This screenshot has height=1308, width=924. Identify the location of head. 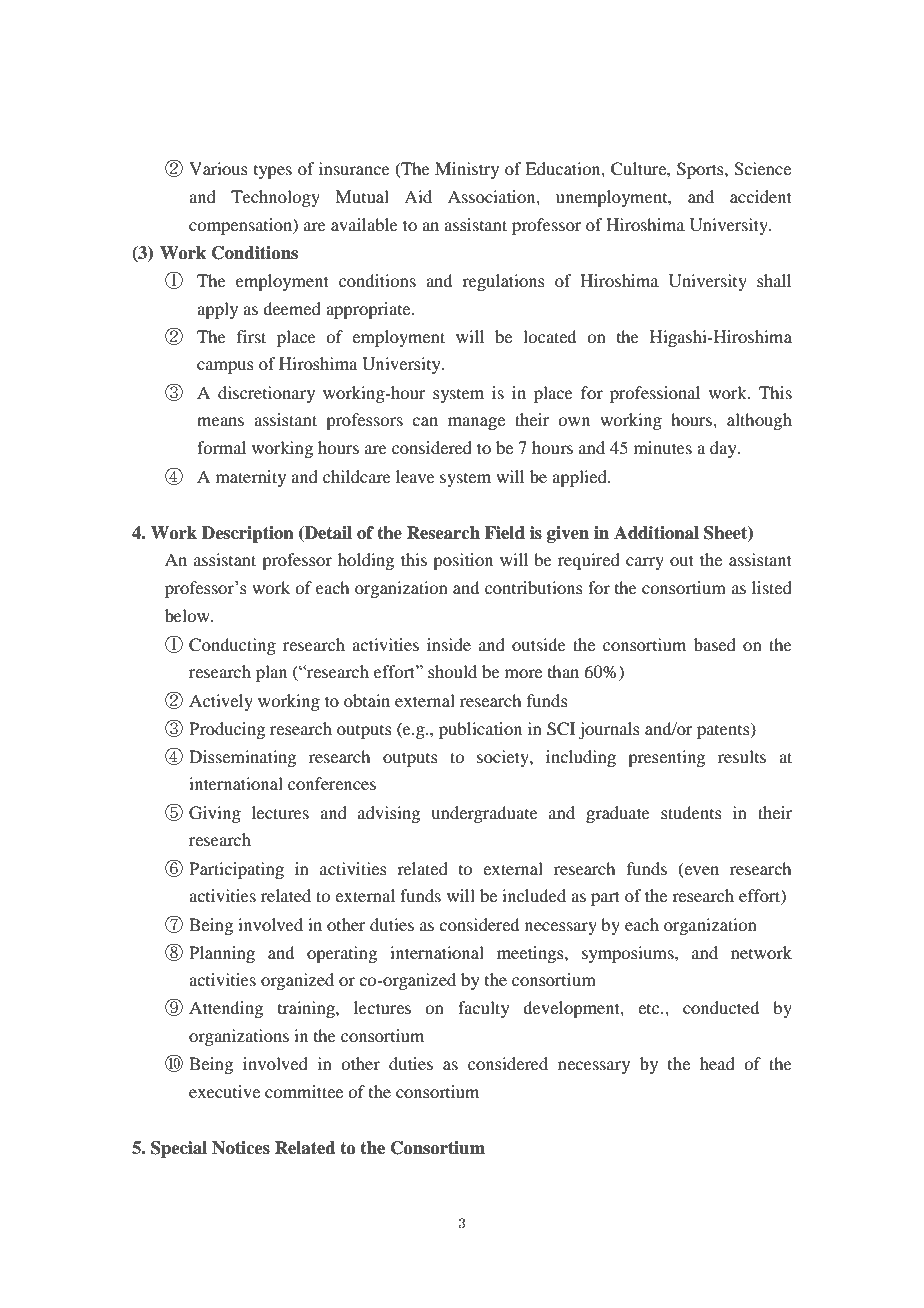
(717, 1063).
